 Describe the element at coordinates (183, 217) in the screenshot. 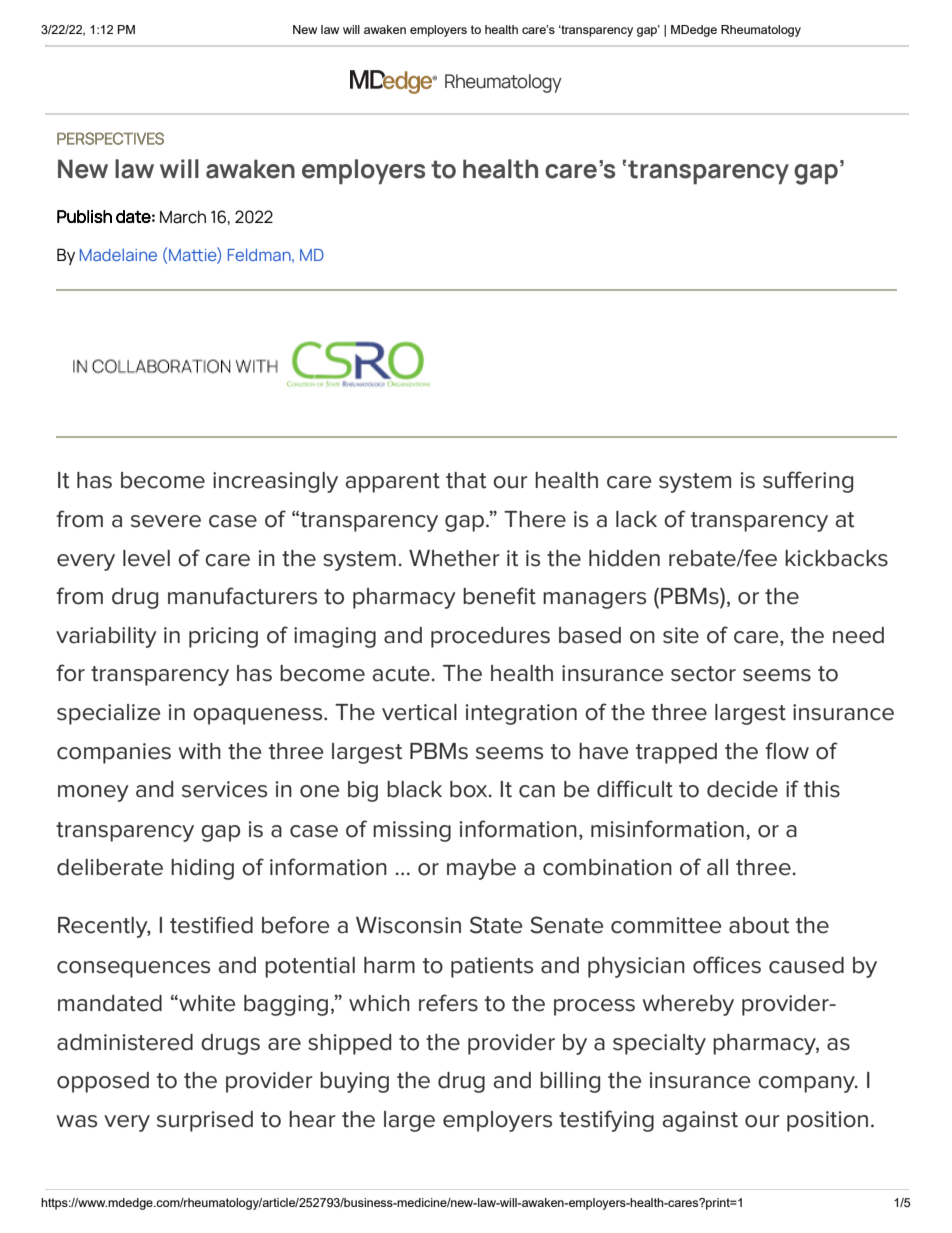

I see `March` at that location.
